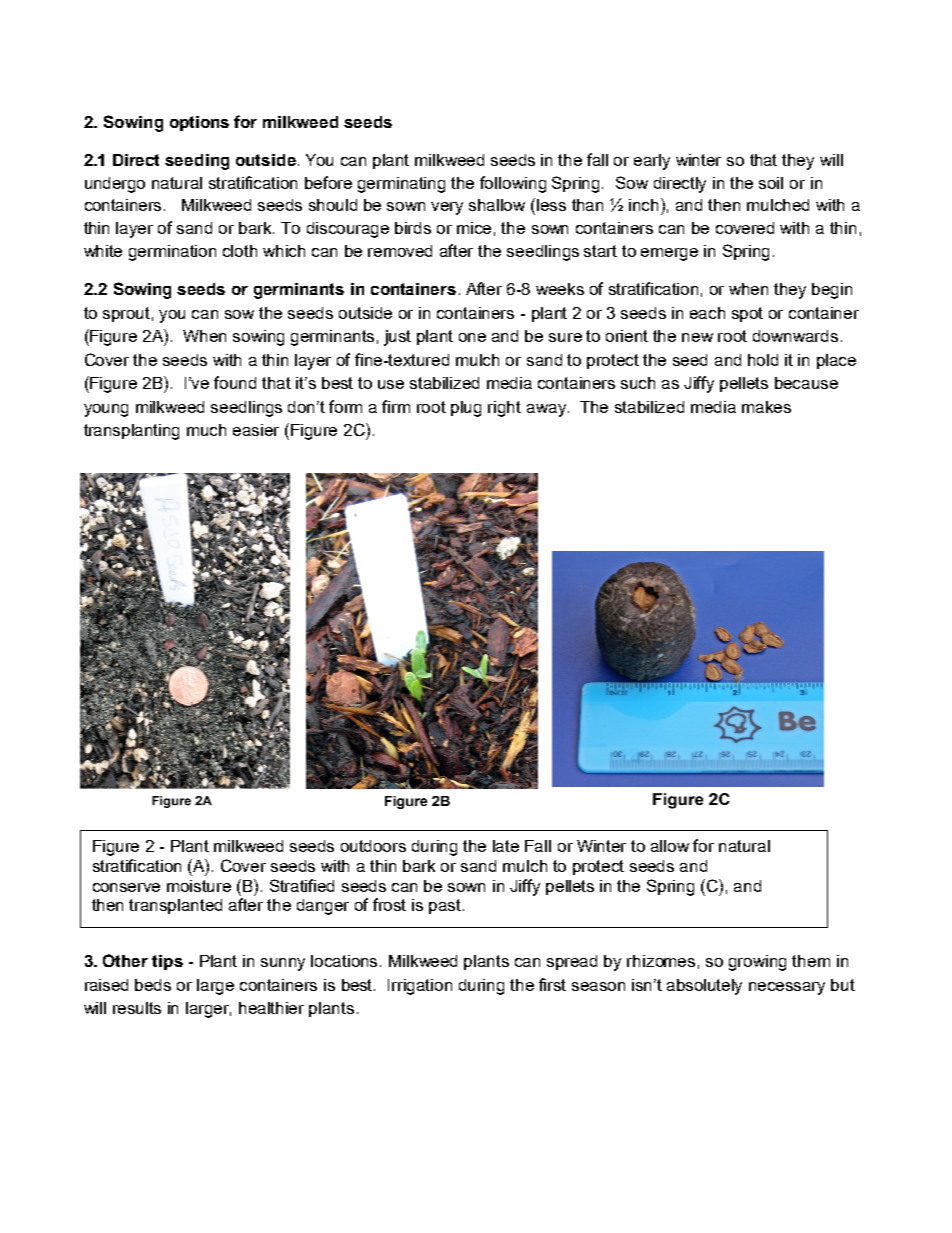 This screenshot has height=1233, width=952. What do you see at coordinates (771, 183) in the screenshot?
I see `soil` at bounding box center [771, 183].
